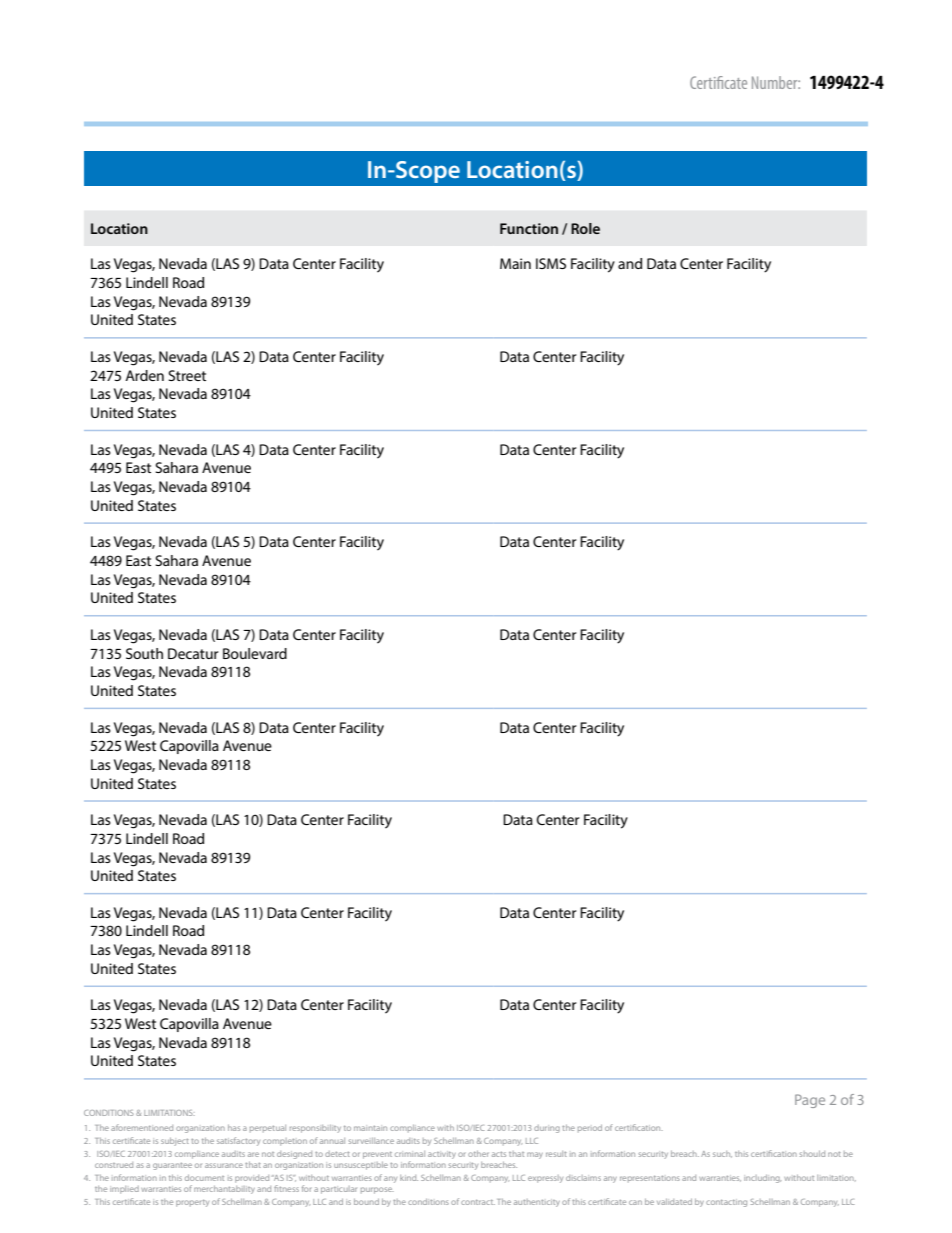 The height and width of the image is (1233, 952). Describe the element at coordinates (255, 653) in the image. I see `Boulevard` at that location.
